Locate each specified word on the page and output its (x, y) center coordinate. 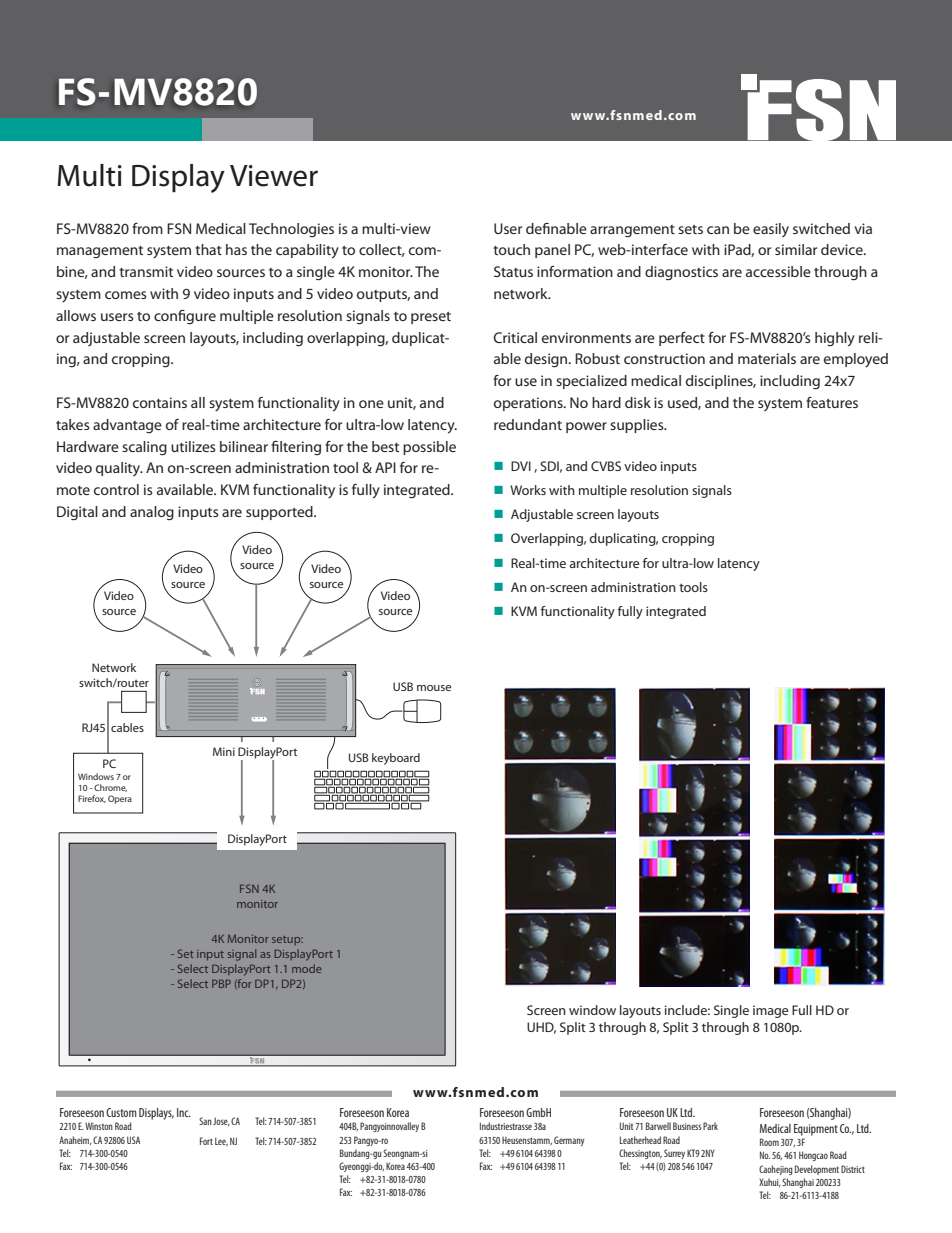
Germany (569, 1141)
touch (511, 249)
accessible (778, 271)
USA (133, 1140)
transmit (146, 271)
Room (769, 1142)
